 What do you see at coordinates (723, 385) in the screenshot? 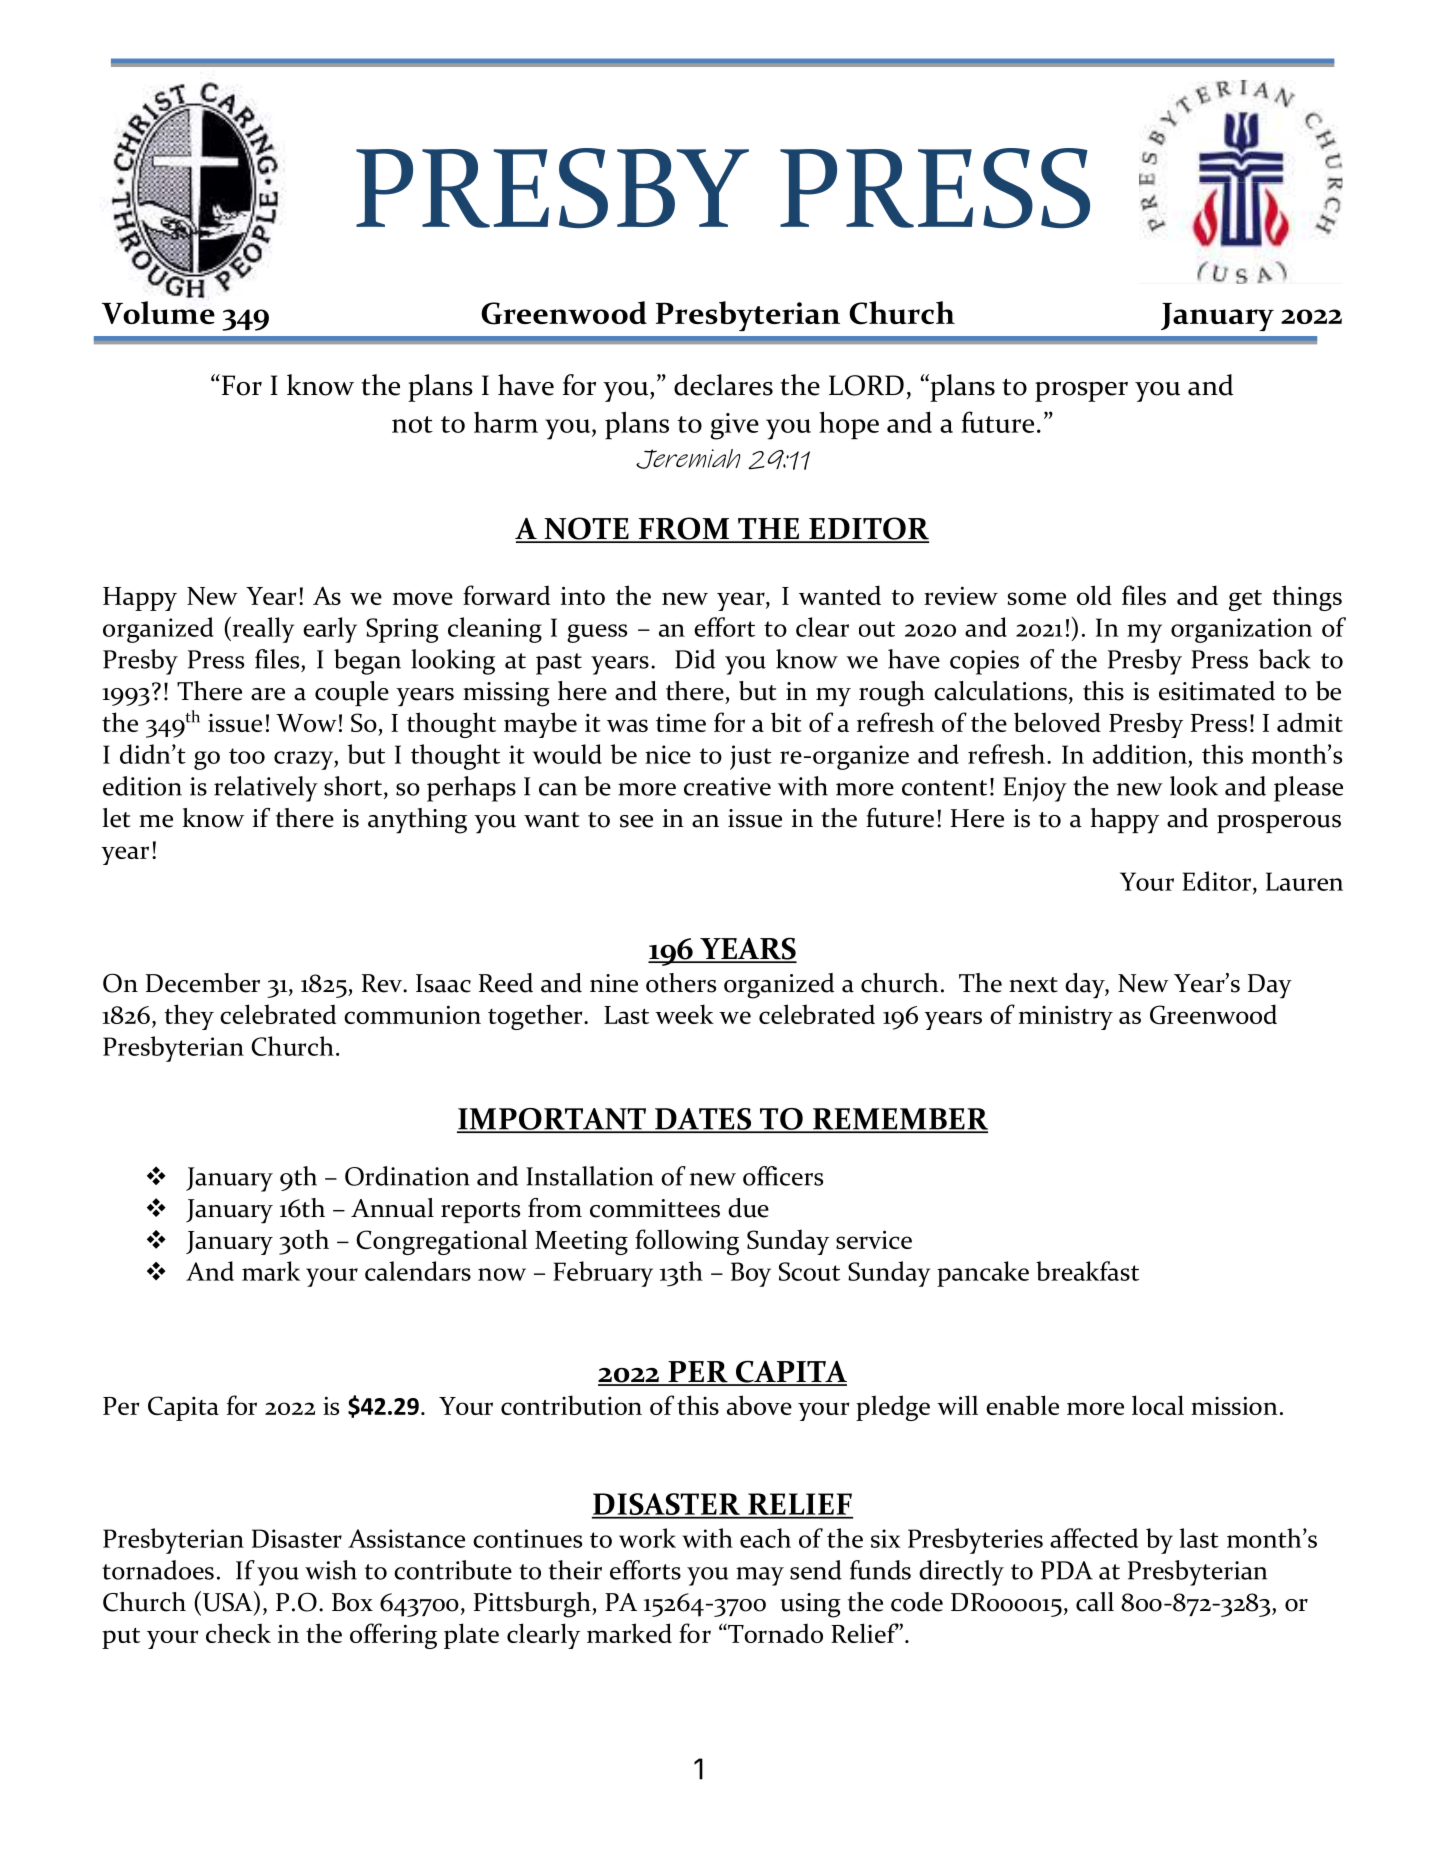
I see `declares` at bounding box center [723, 385].
